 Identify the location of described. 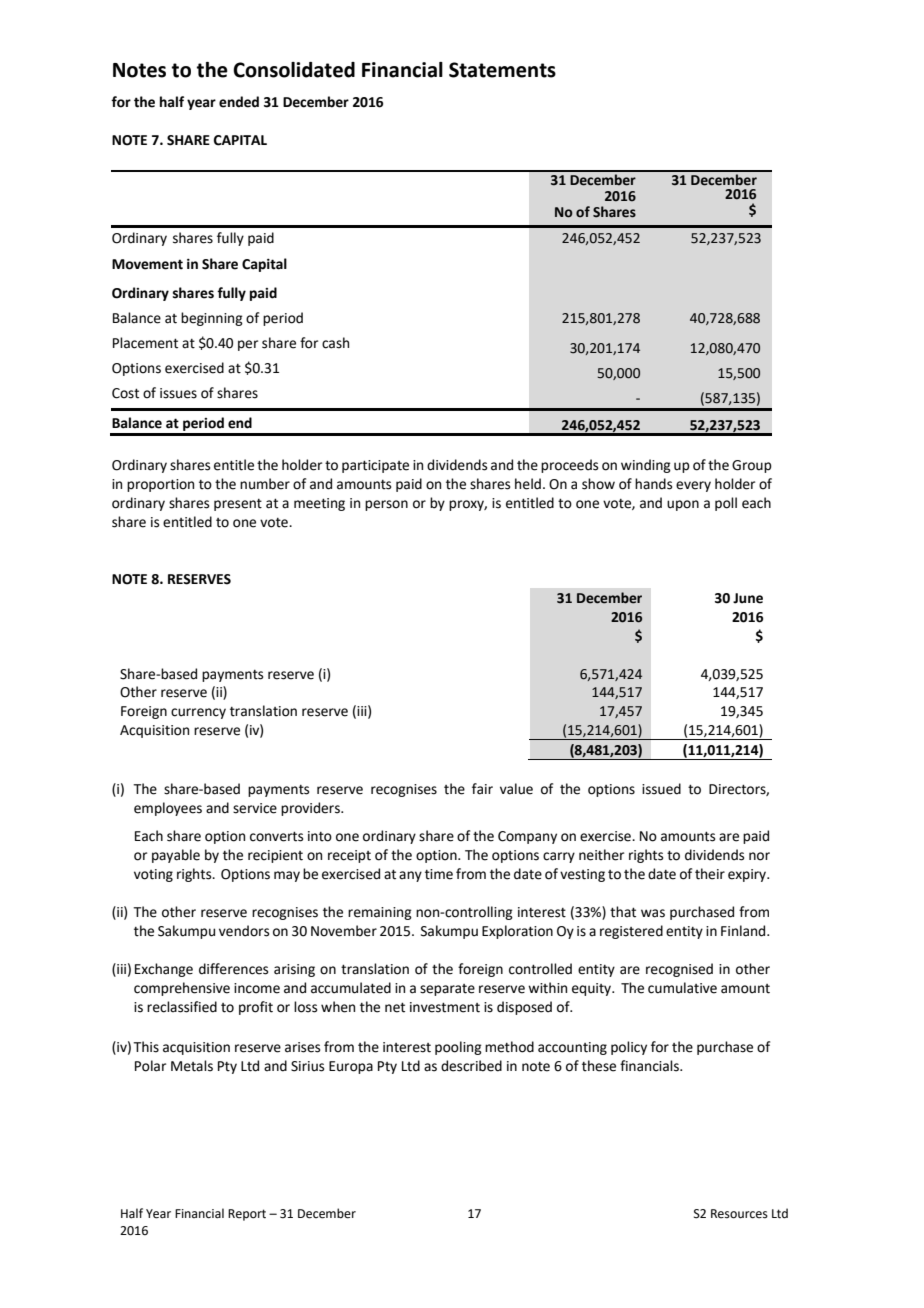
(471, 1066).
